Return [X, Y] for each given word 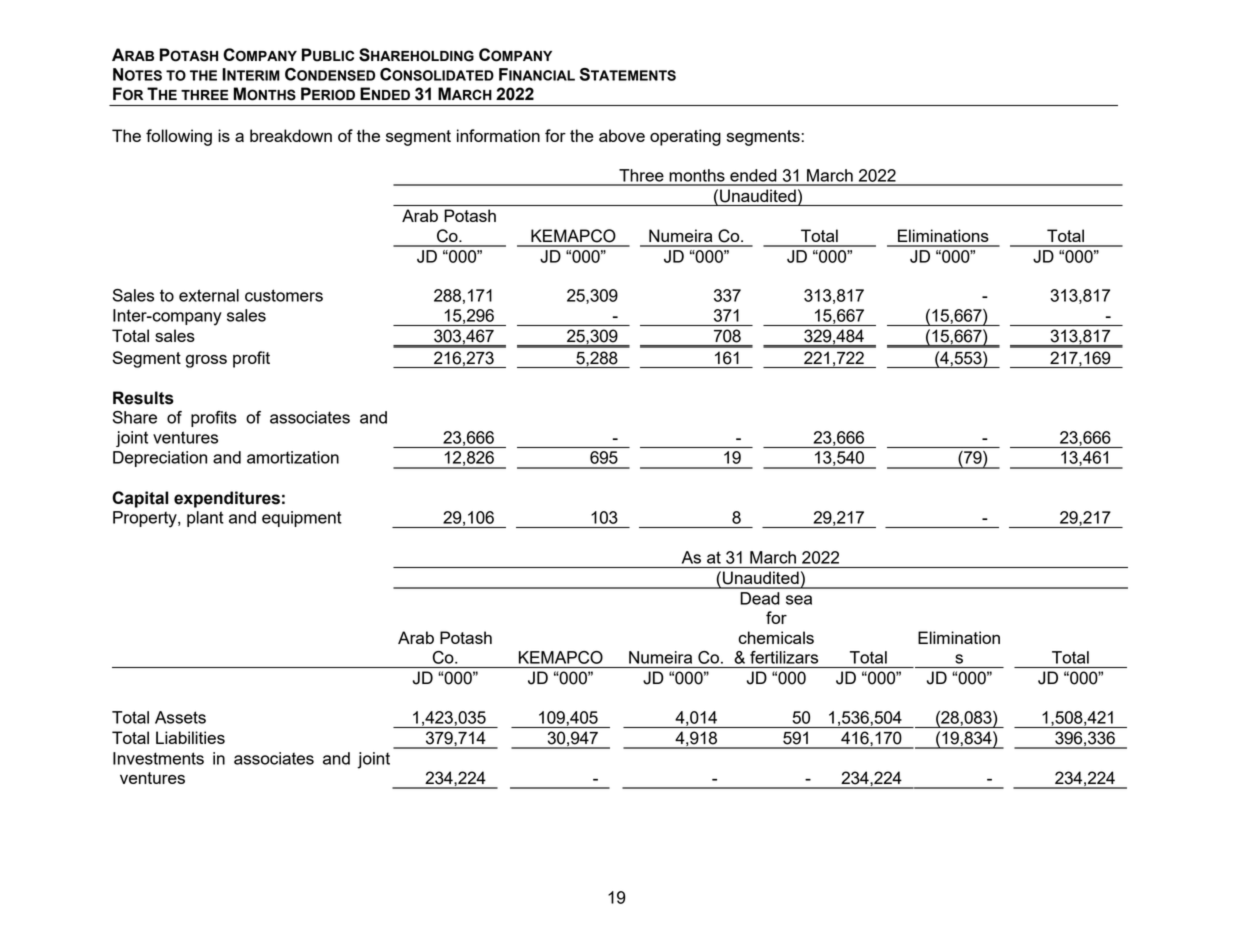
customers [284, 295]
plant [205, 519]
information [498, 135]
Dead [760, 598]
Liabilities [190, 737]
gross [206, 361]
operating [685, 137]
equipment [302, 519]
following [179, 137]
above [622, 135]
